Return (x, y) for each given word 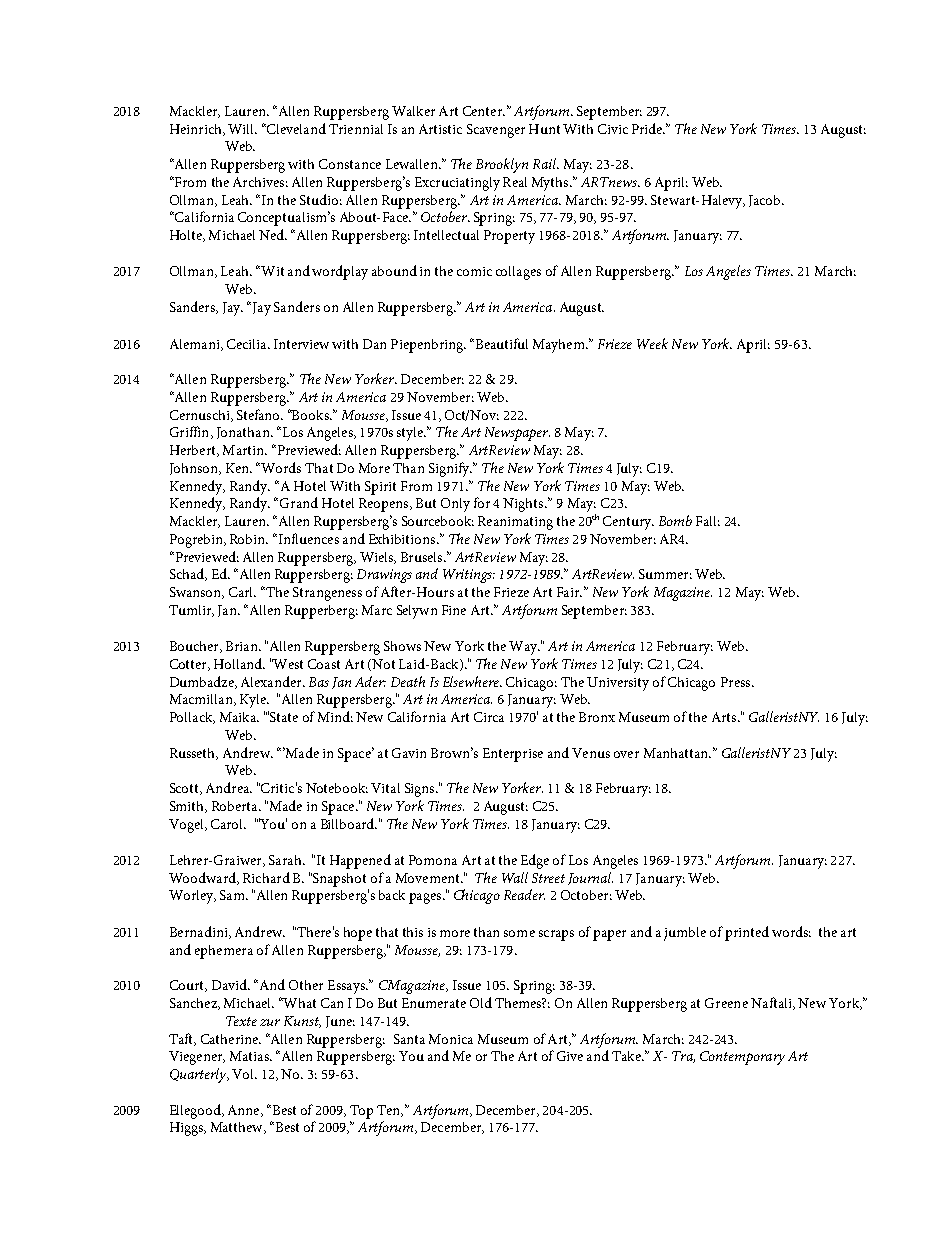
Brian (243, 646)
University (618, 684)
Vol (244, 1074)
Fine (454, 610)
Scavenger (496, 131)
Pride (648, 128)
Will (242, 129)
